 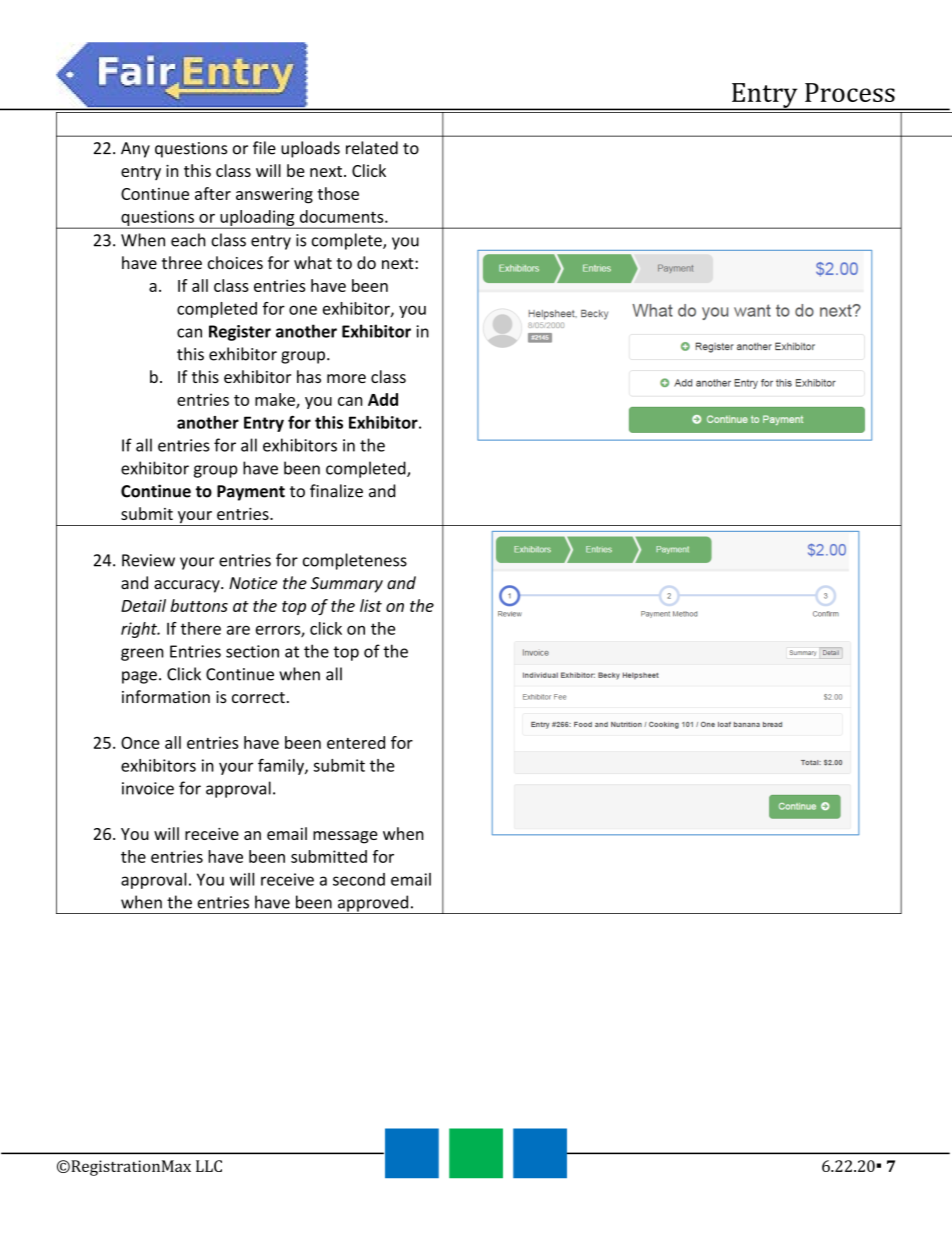 What do you see at coordinates (282, 767) in the page?
I see `family` at bounding box center [282, 767].
